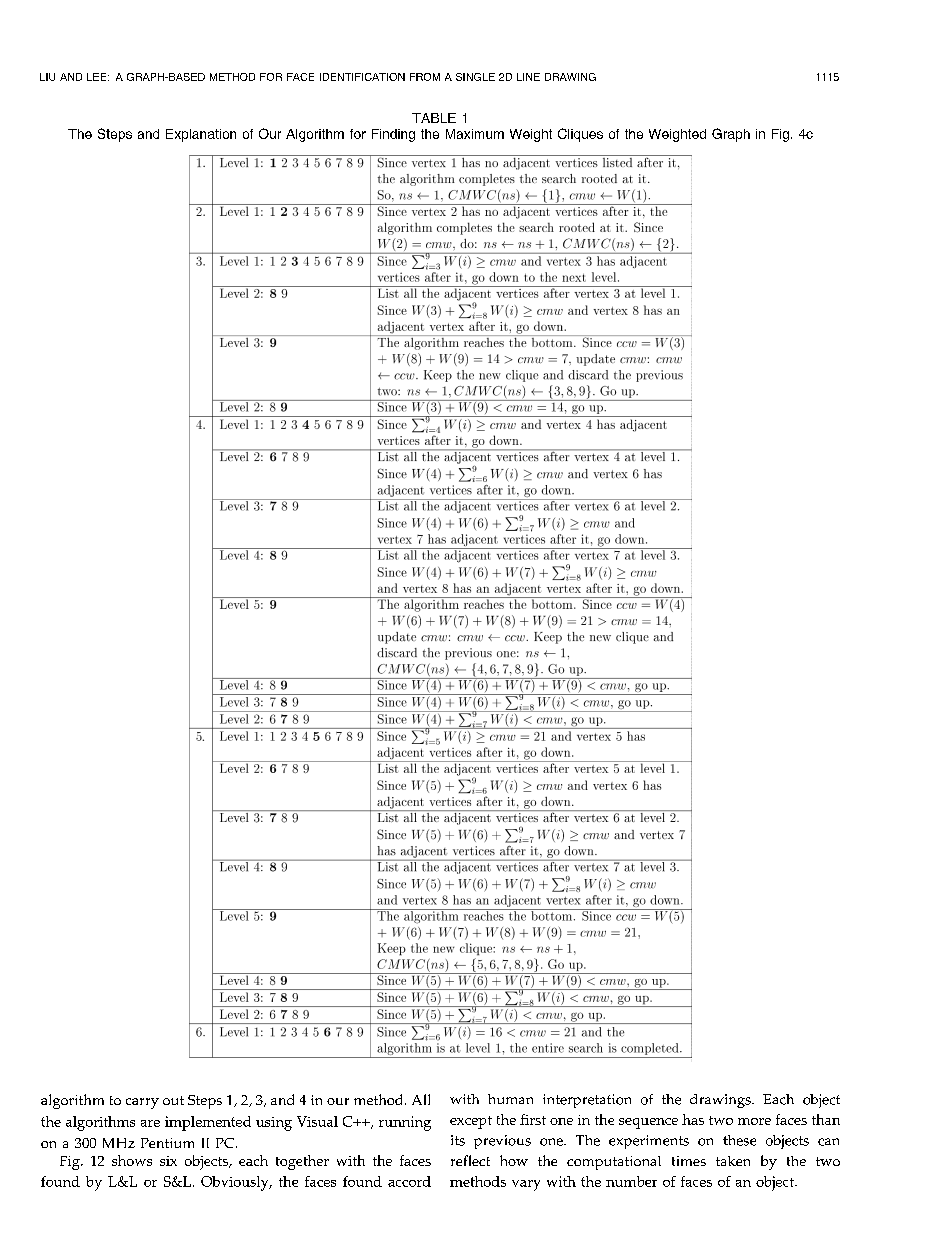 Image resolution: width=952 pixels, height=1233 pixels. What do you see at coordinates (421, 1099) in the document?
I see `All` at bounding box center [421, 1099].
